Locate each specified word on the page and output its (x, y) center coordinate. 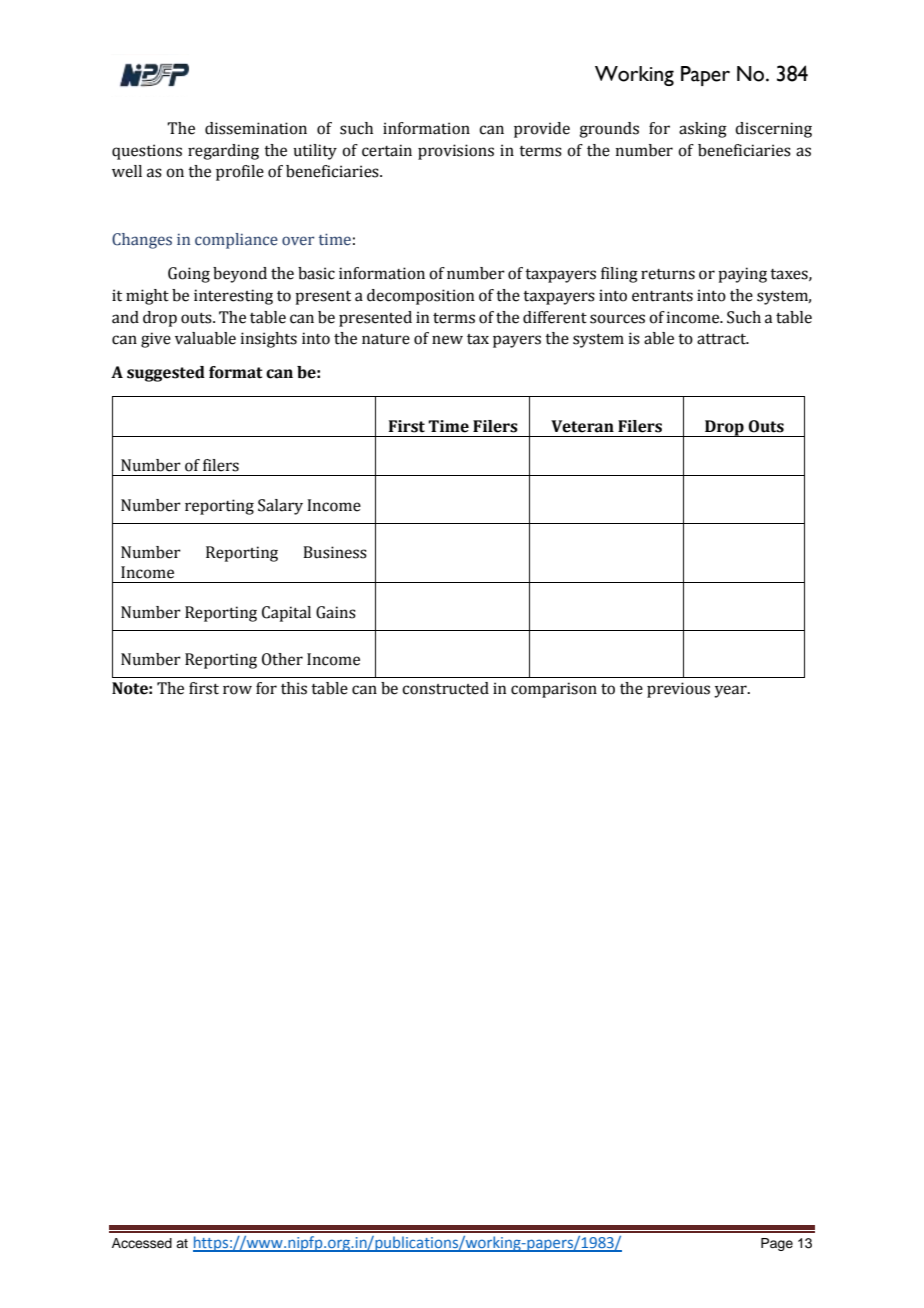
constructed (445, 688)
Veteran (582, 426)
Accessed (142, 1243)
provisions (456, 152)
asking (703, 130)
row (237, 690)
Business (335, 552)
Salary (280, 507)
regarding (223, 152)
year (731, 691)
